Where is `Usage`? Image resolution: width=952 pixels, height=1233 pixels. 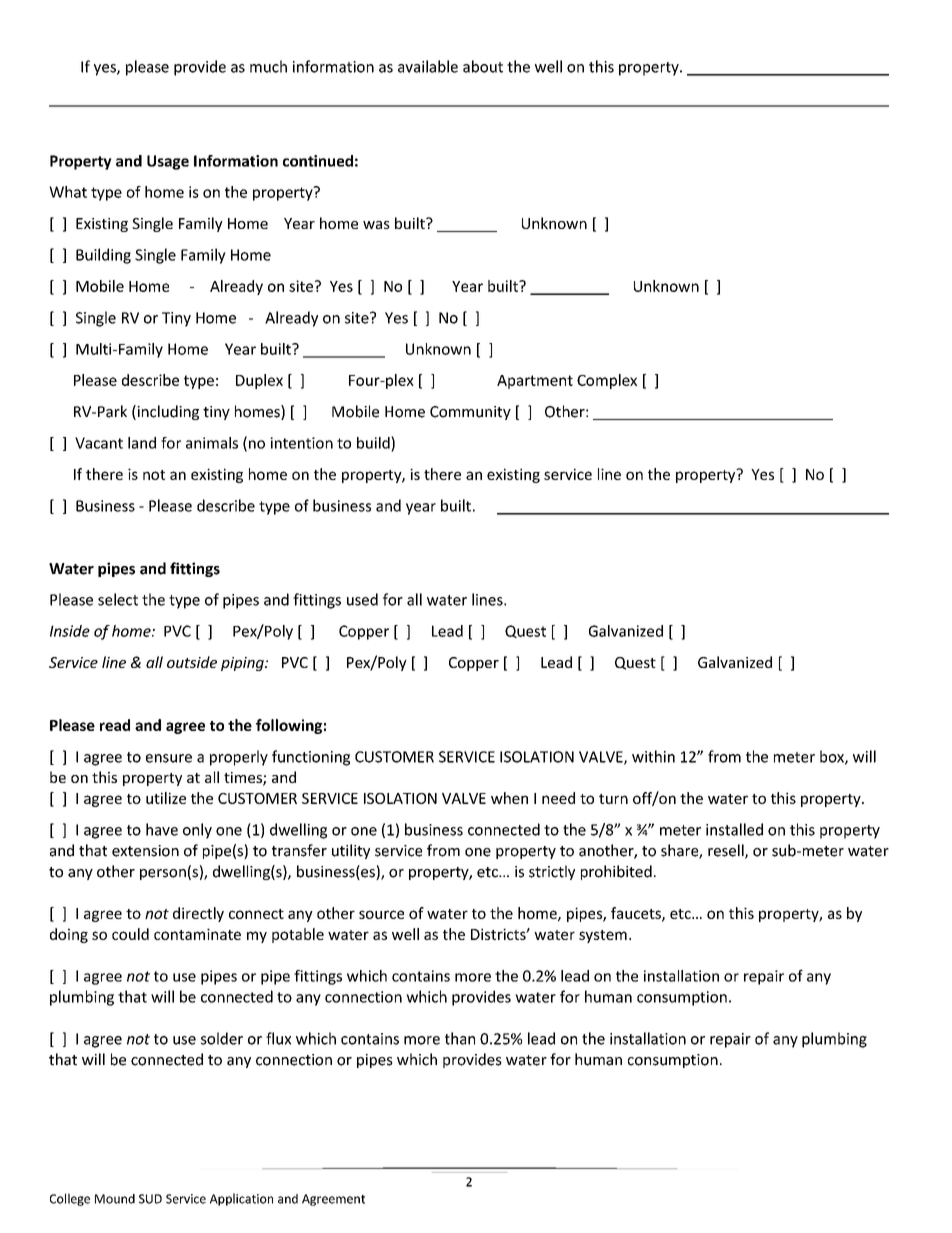 Usage is located at coordinates (168, 162).
